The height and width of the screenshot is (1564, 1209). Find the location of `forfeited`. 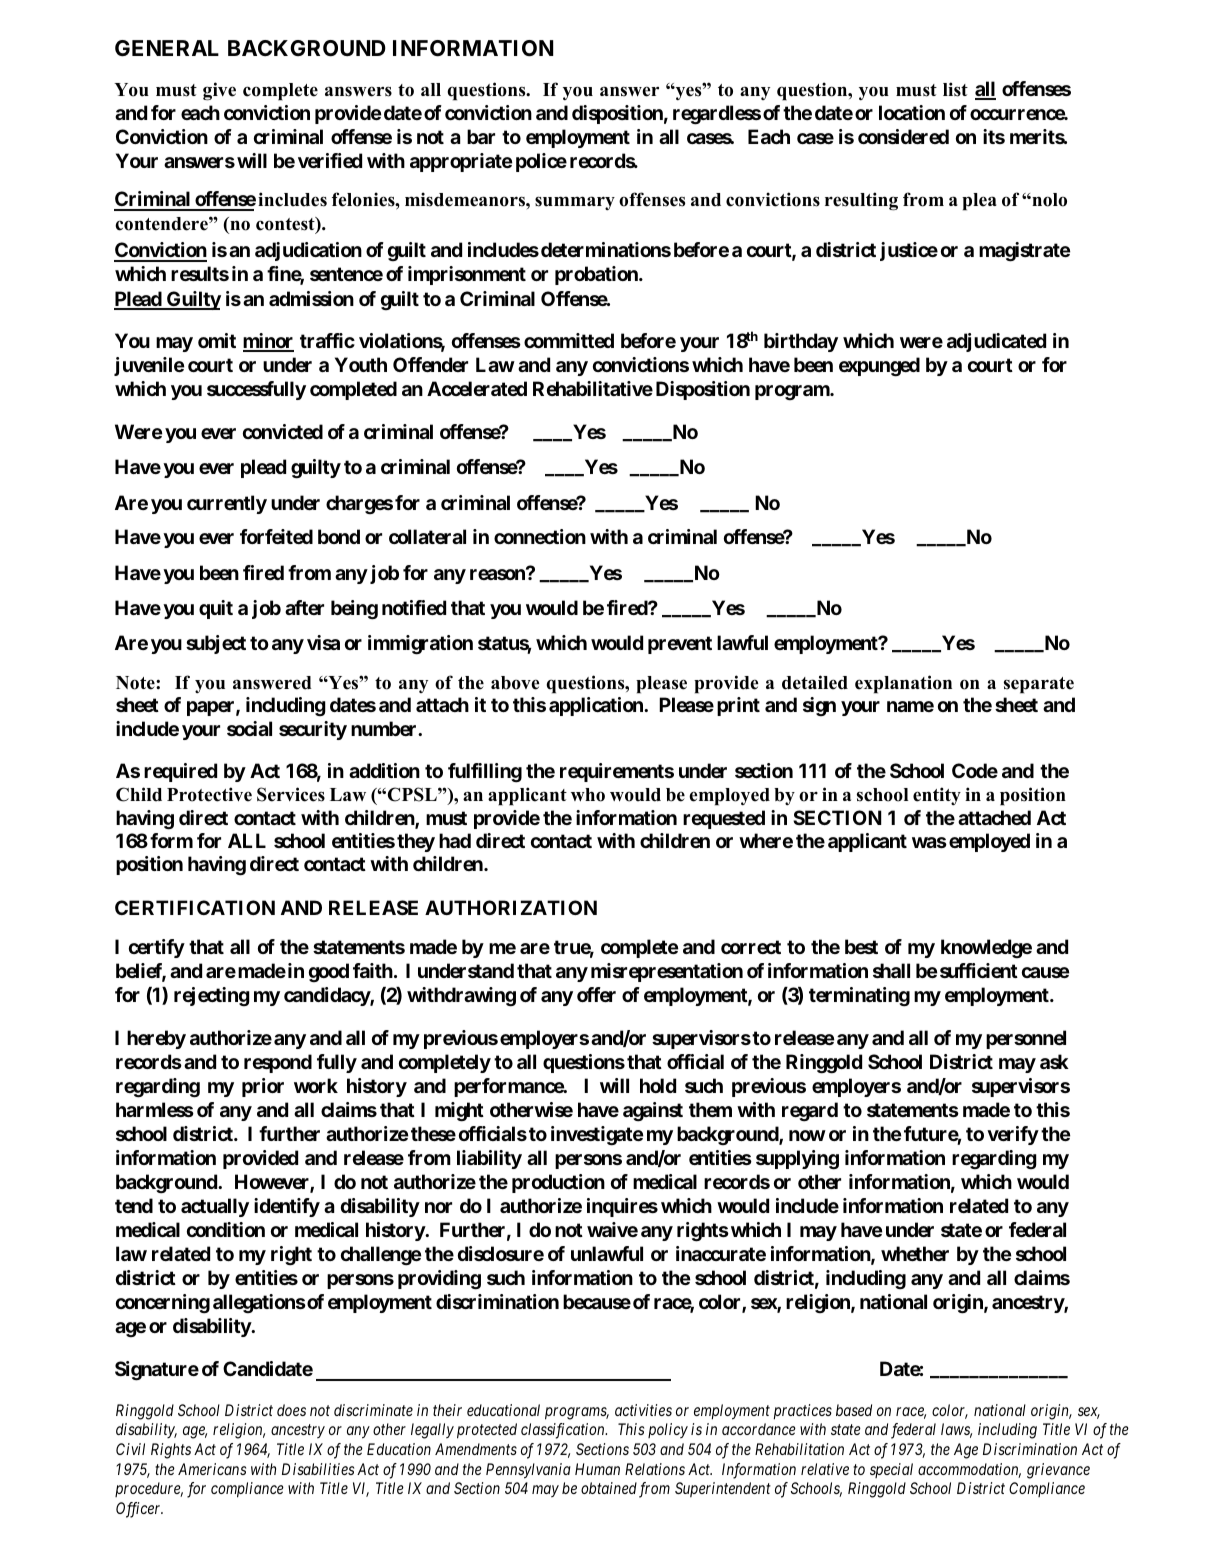

forfeited is located at coordinates (276, 536).
